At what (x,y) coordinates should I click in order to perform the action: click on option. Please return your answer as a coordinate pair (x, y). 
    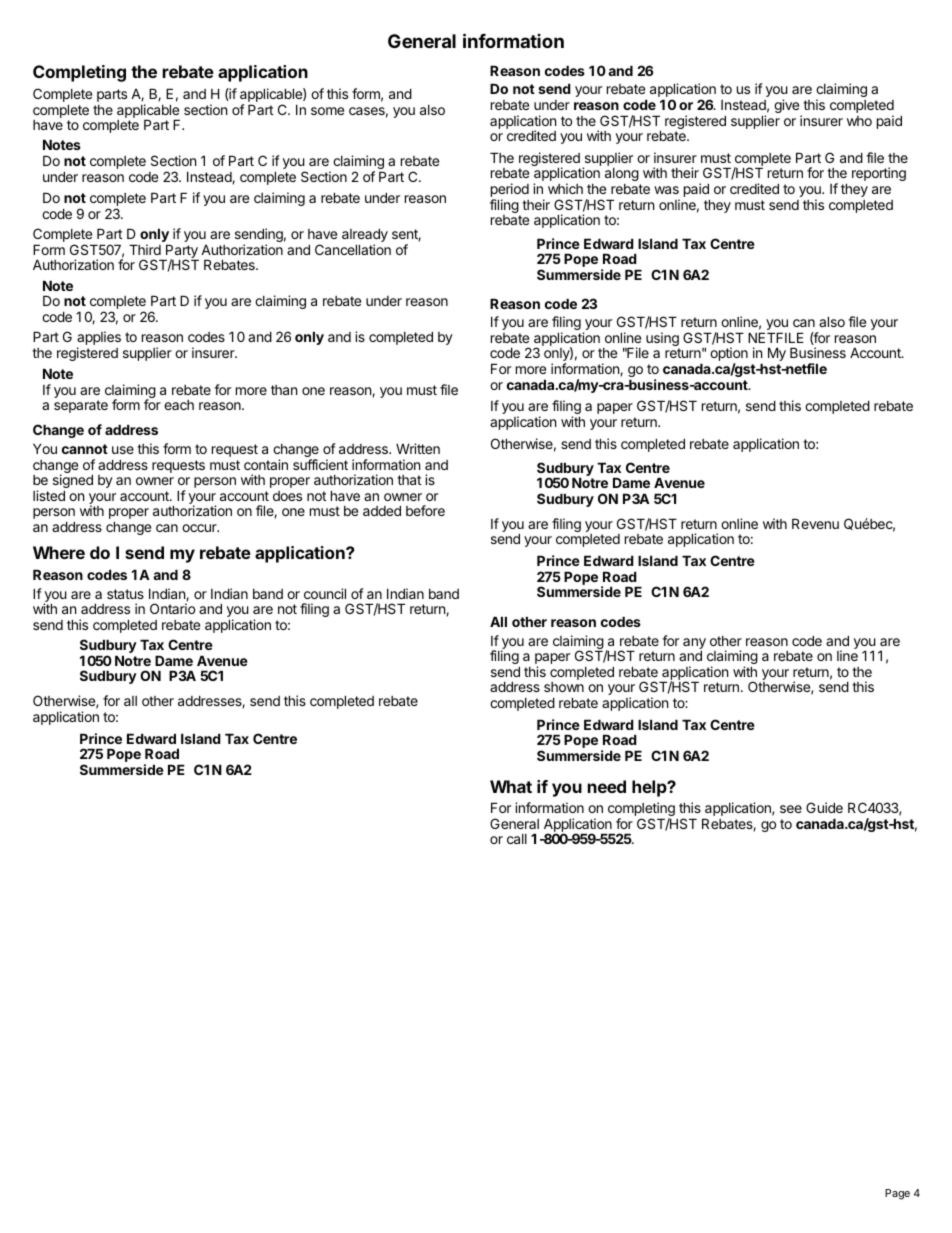
    Looking at the image, I should click on (729, 355).
